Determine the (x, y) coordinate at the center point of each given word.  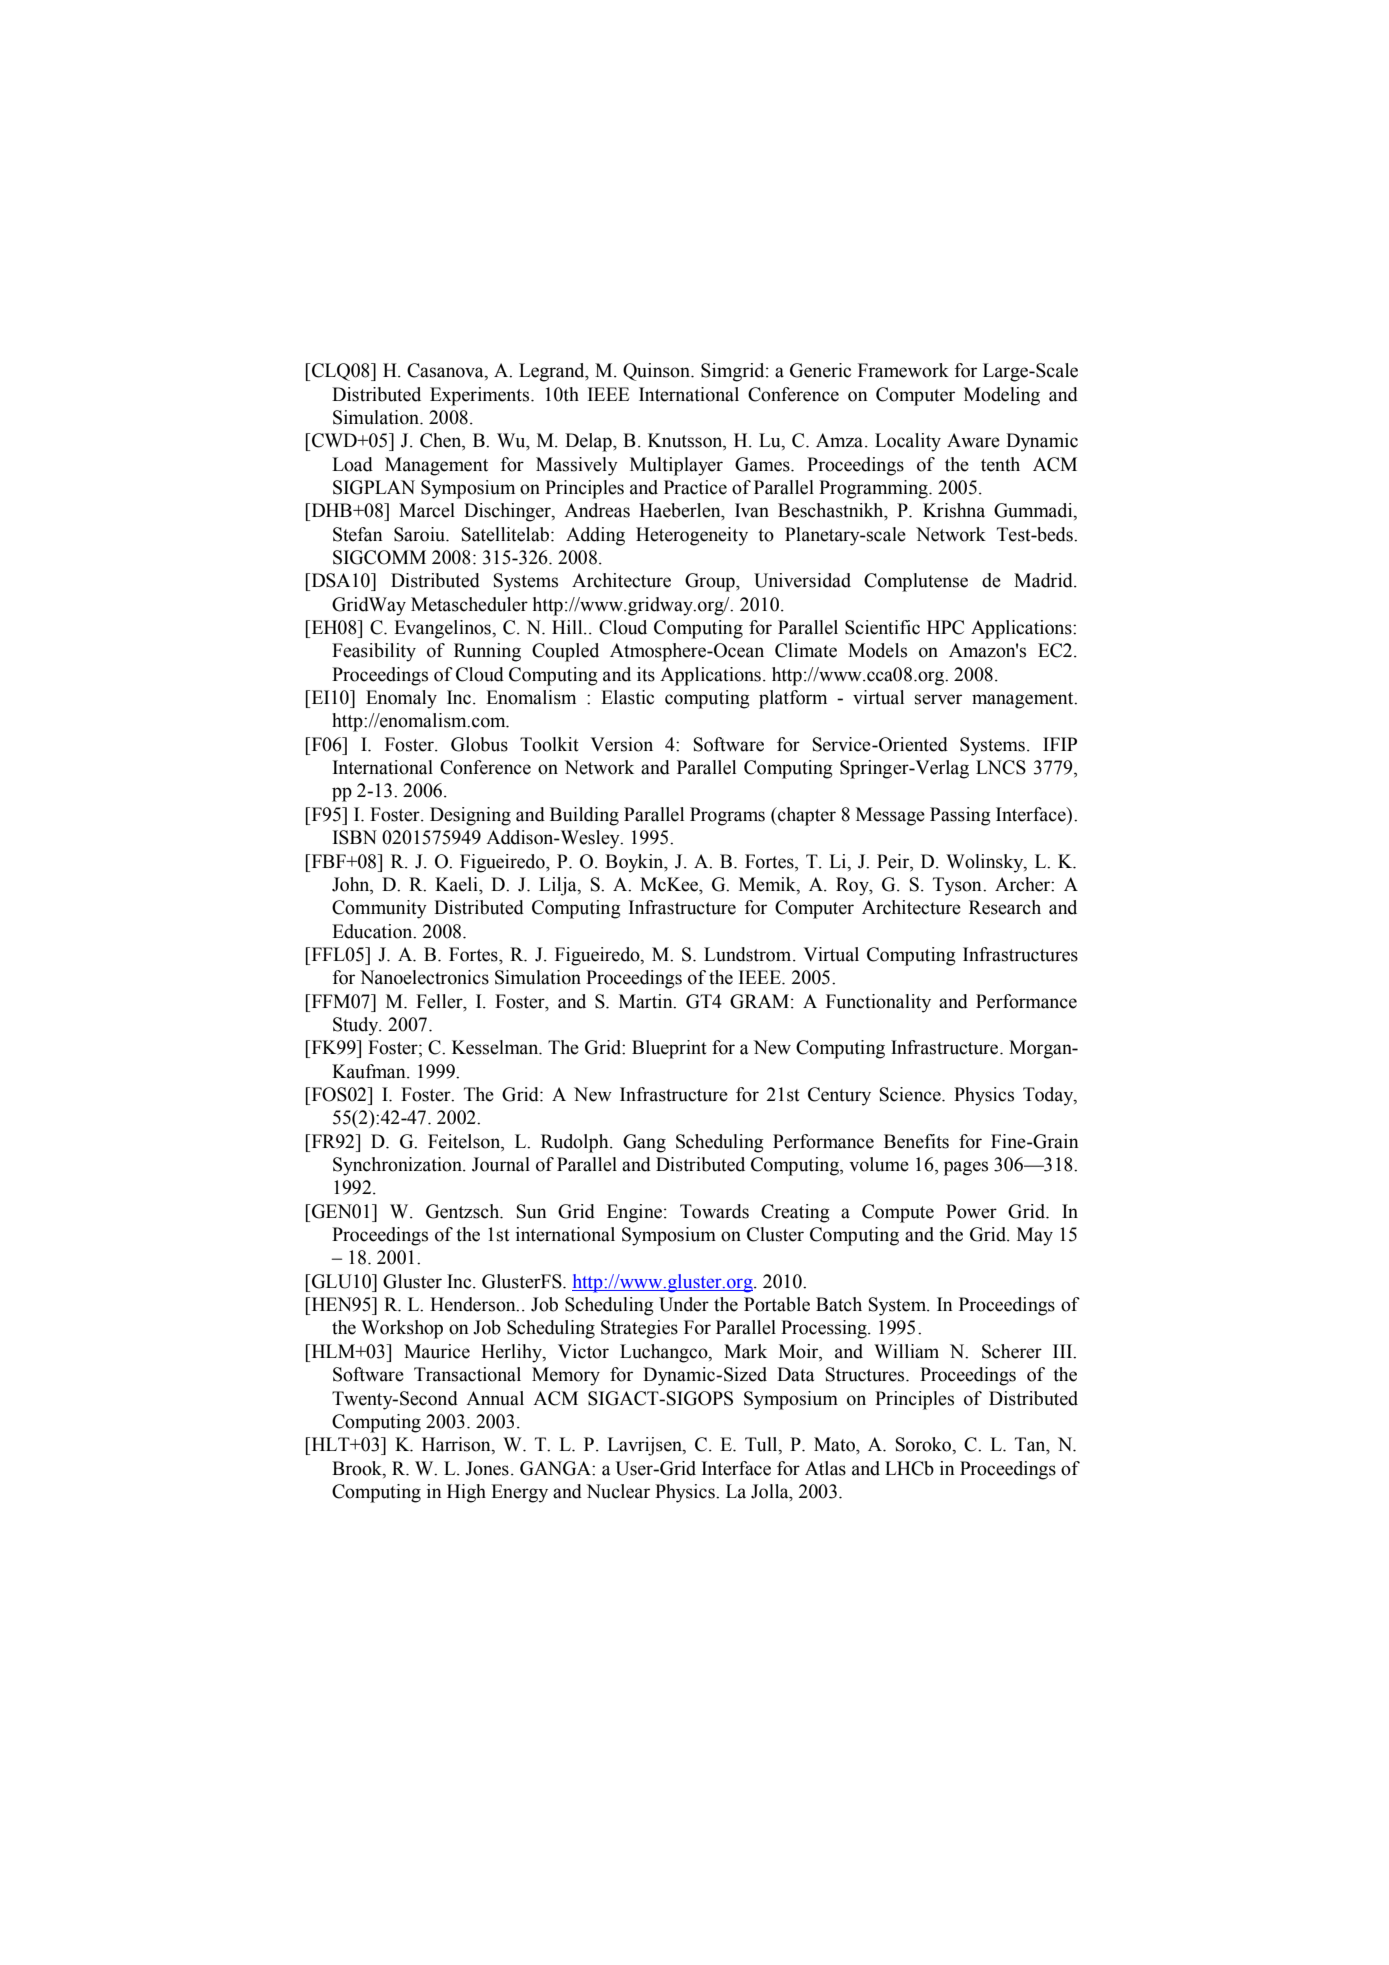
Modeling (1002, 396)
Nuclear (618, 1491)
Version (621, 744)
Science (911, 1094)
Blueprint (669, 1049)
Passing (960, 816)
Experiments (481, 396)
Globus (479, 744)
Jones (487, 1468)
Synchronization (398, 1166)
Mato (835, 1444)
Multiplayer (676, 466)
